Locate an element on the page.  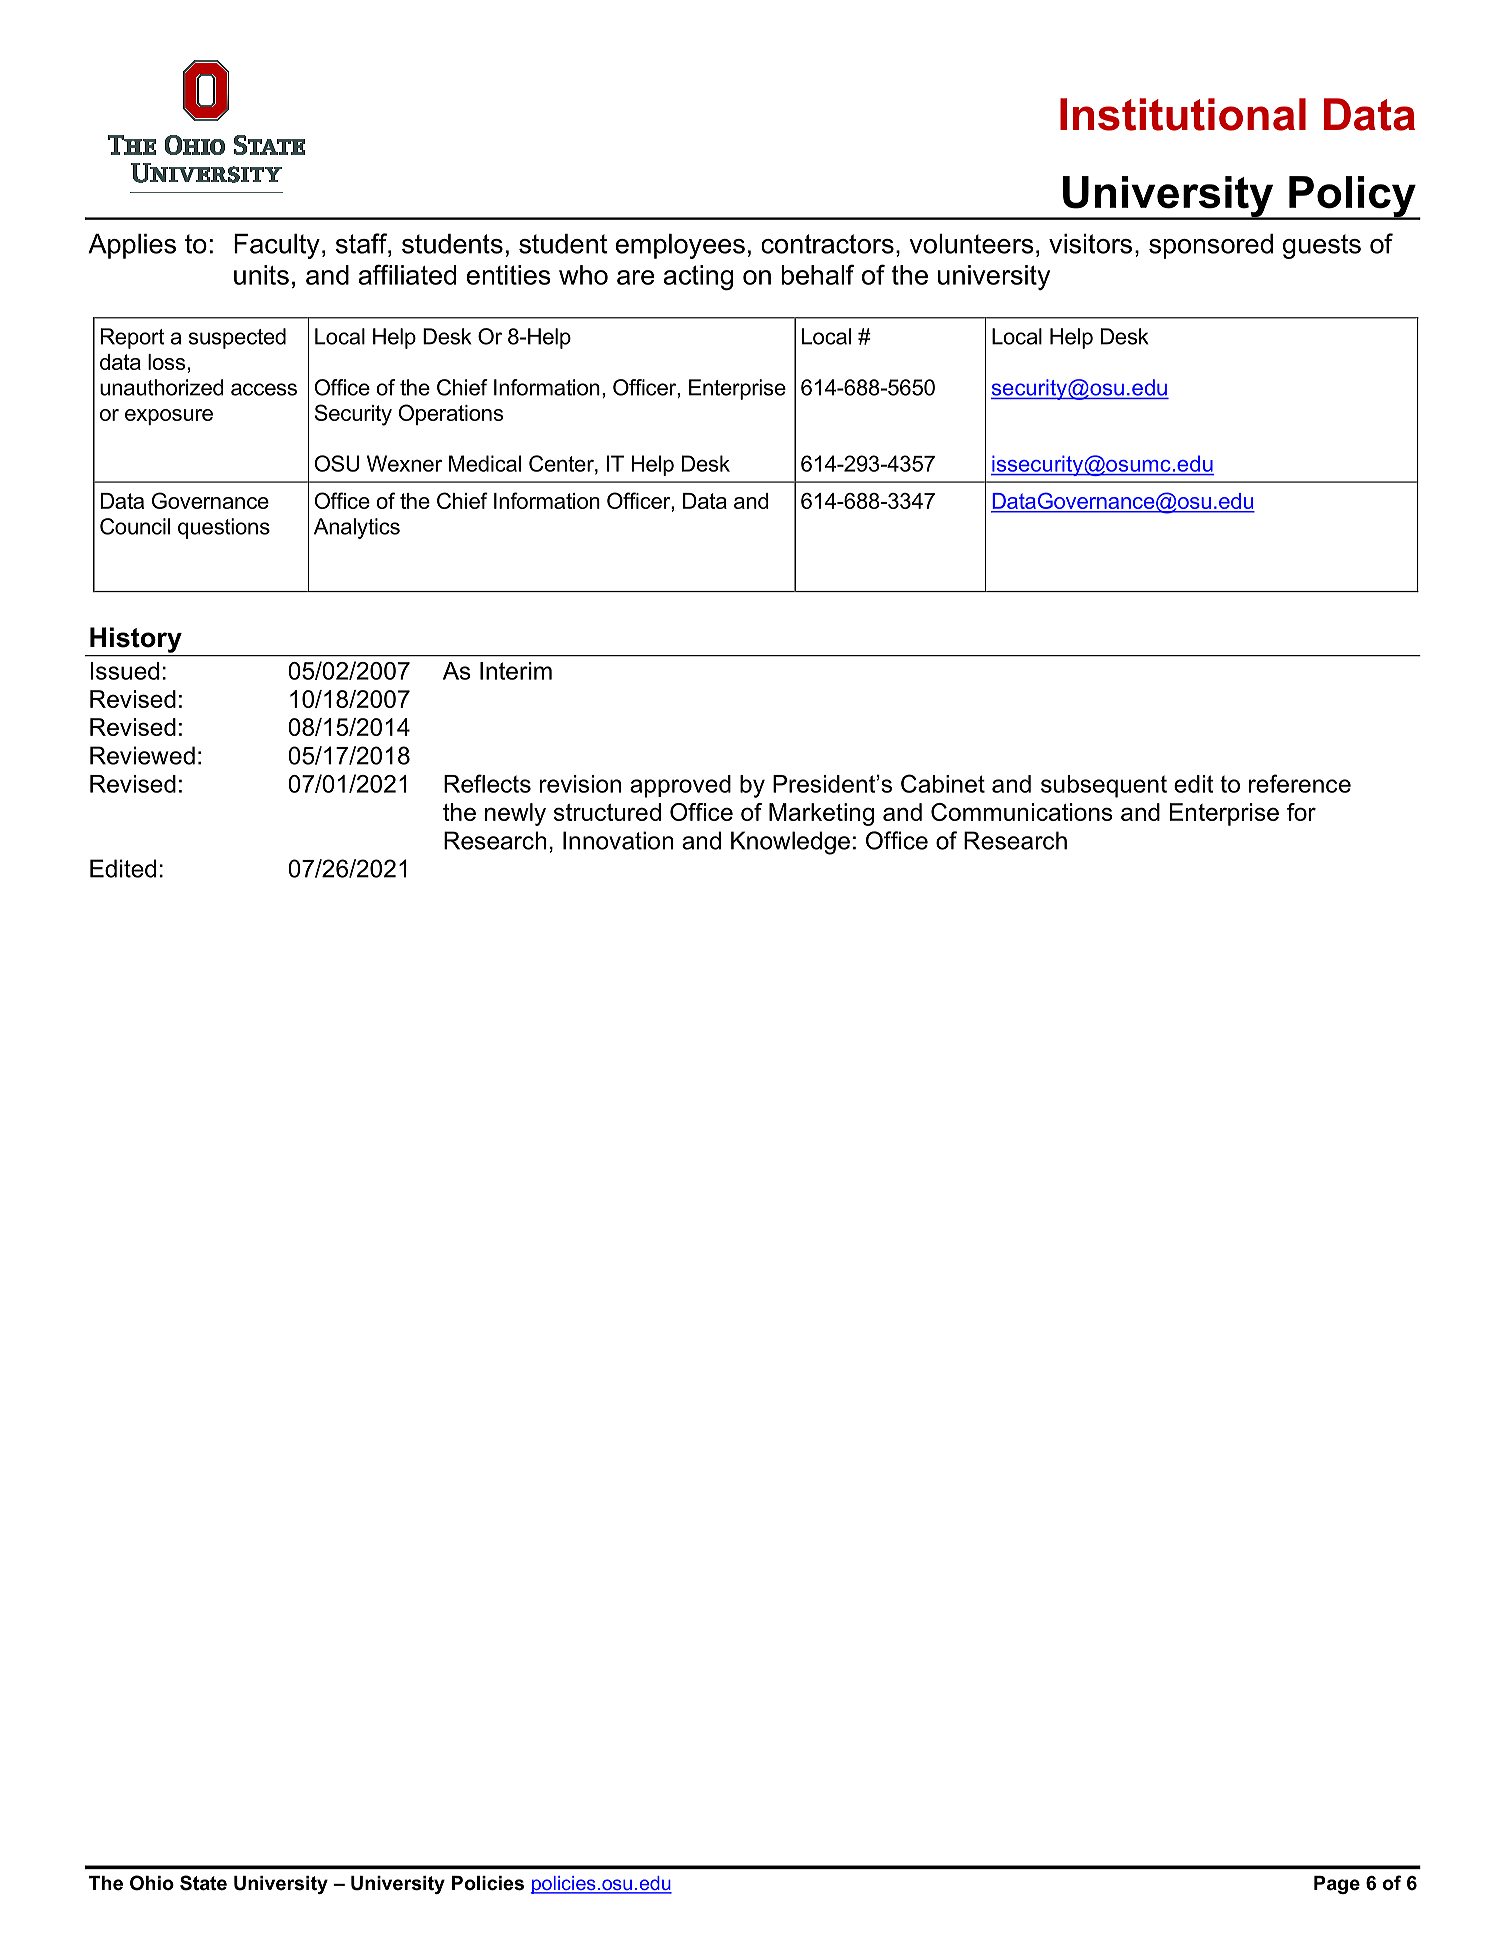
Institutional is located at coordinates (1183, 114).
